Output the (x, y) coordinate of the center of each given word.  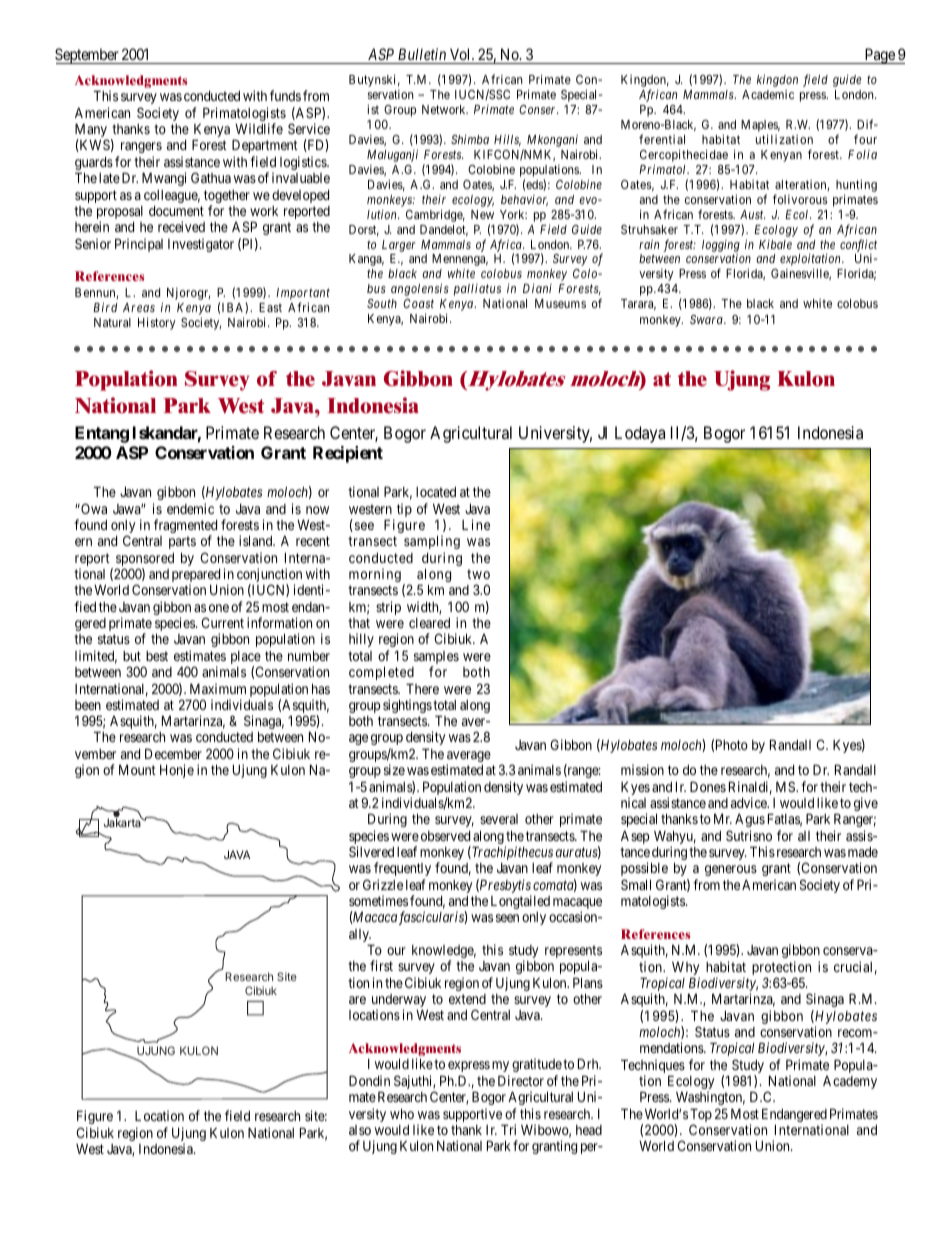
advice (750, 802)
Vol (461, 54)
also (360, 1130)
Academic (768, 94)
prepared (196, 577)
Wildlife (259, 128)
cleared (429, 623)
